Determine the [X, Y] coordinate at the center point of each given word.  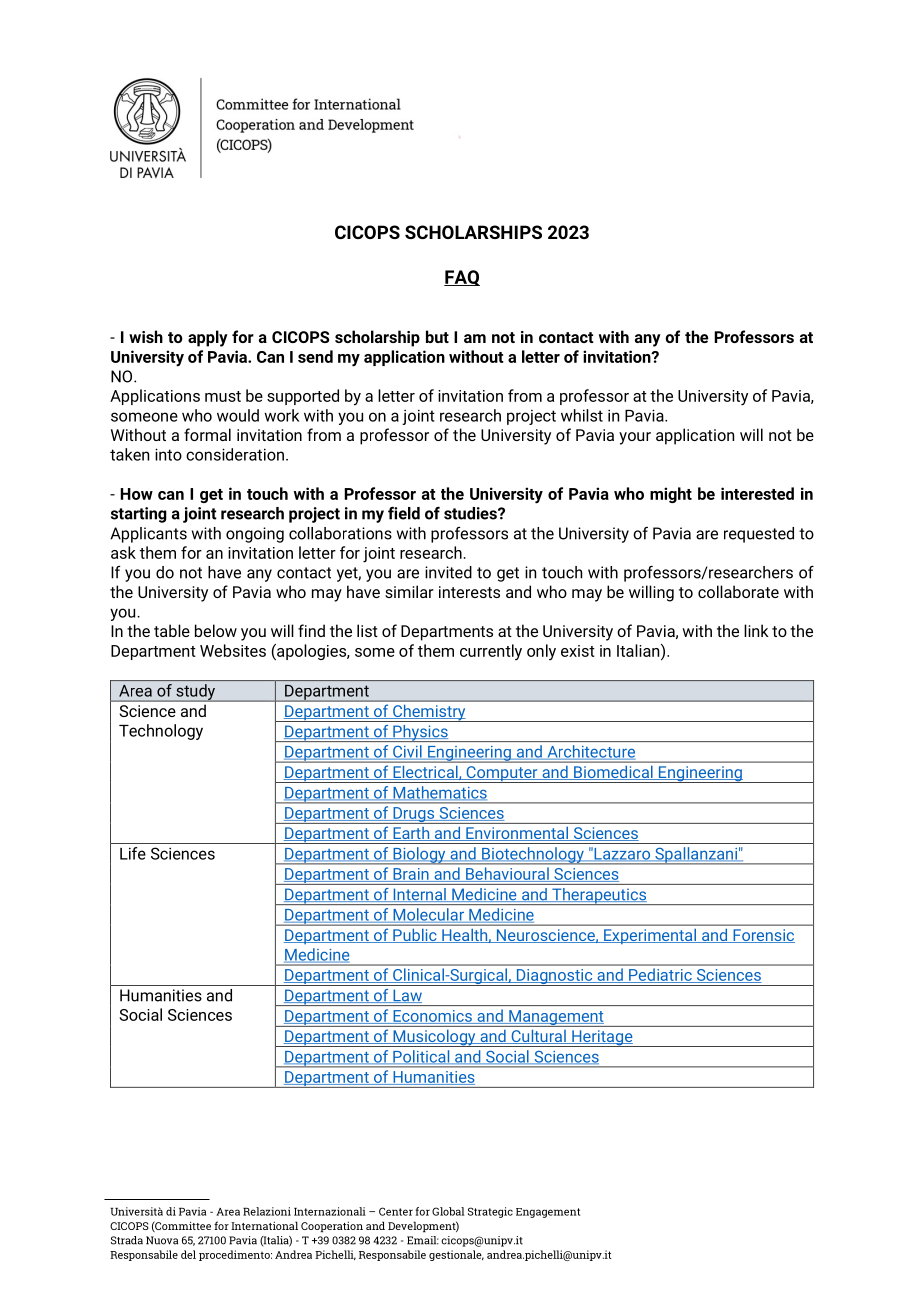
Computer [502, 774]
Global [448, 1211]
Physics [420, 733]
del [188, 1254]
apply [208, 338]
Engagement [548, 1213]
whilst [582, 415]
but [437, 336]
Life [133, 853]
